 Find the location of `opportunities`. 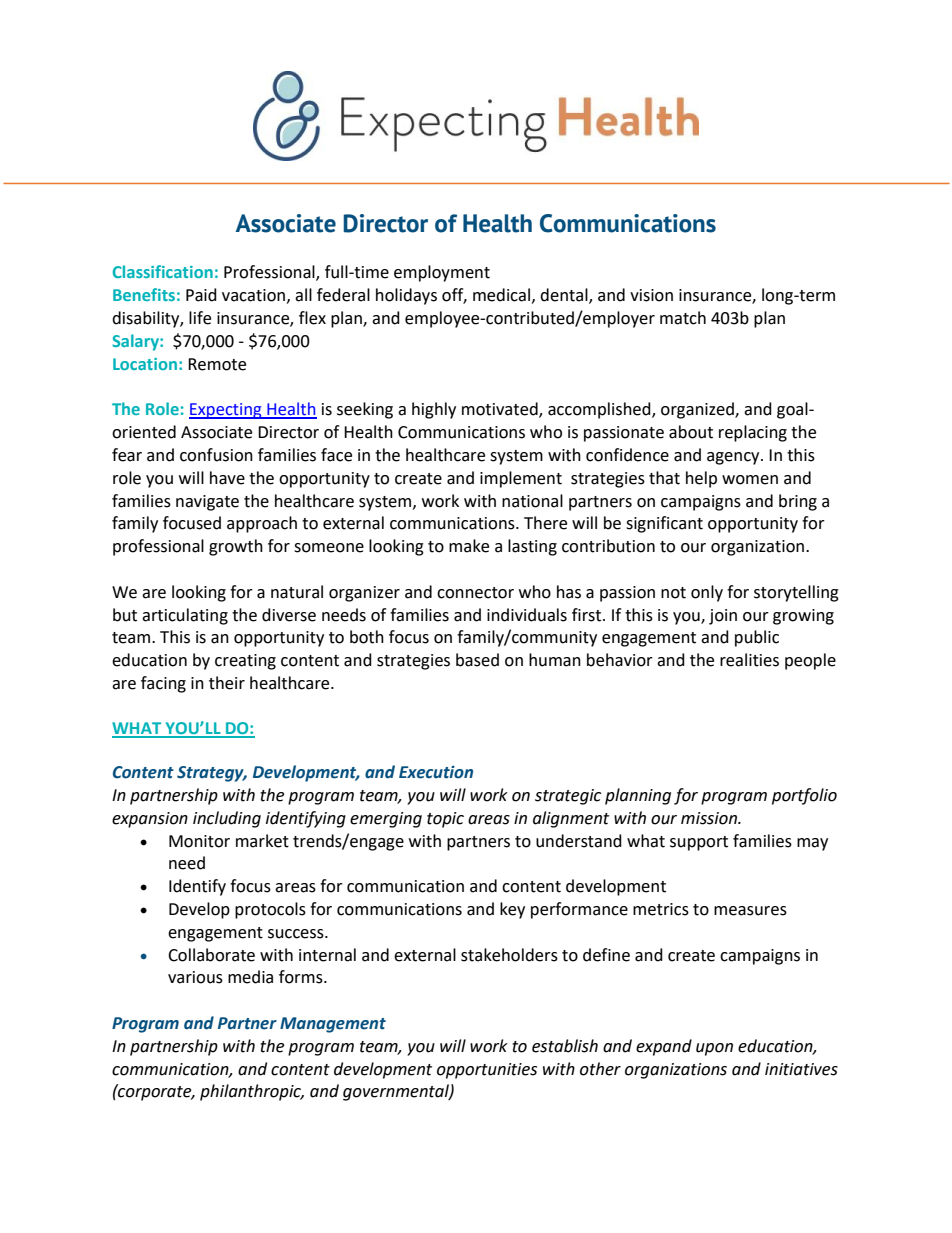

opportunities is located at coordinates (487, 1071).
